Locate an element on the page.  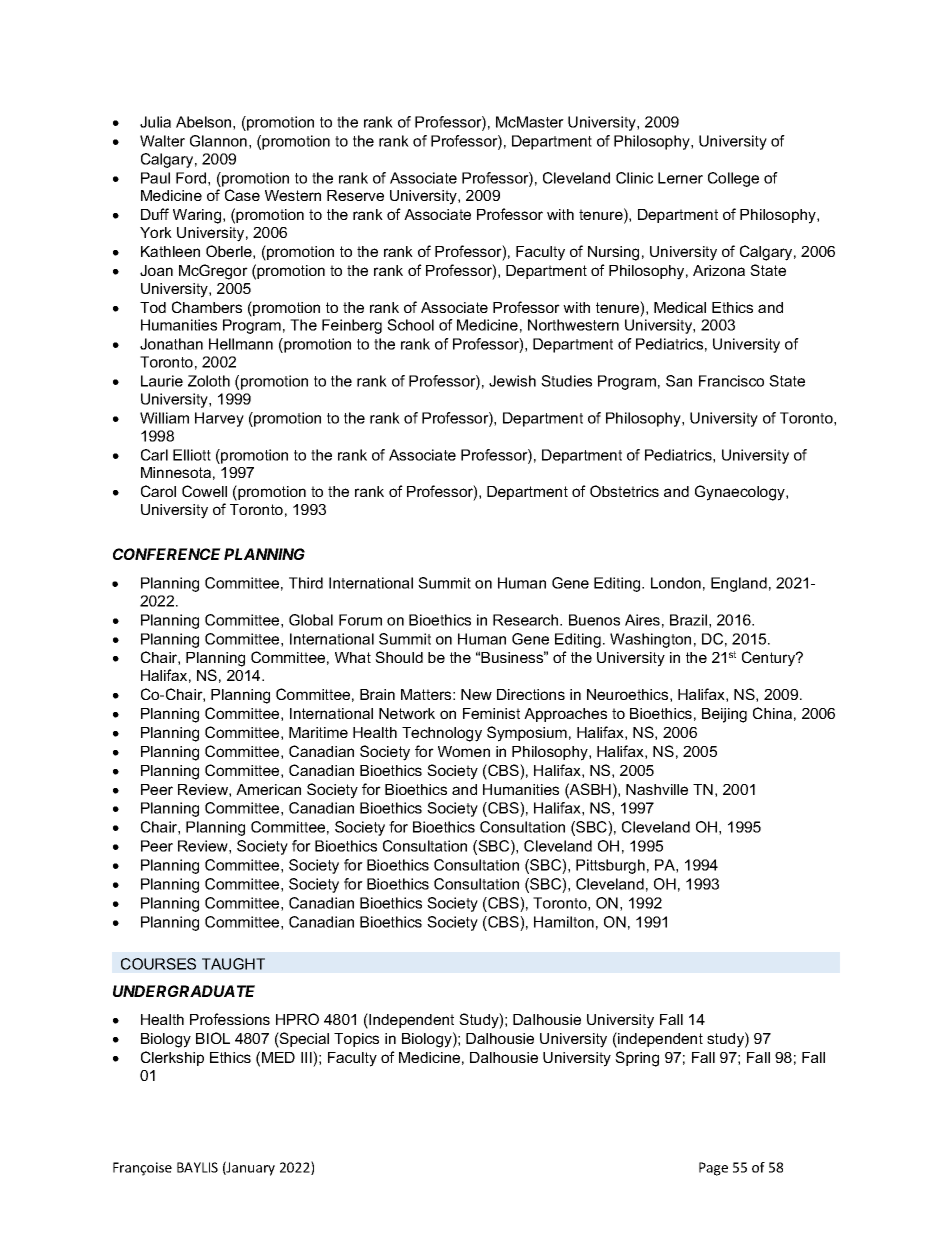
Washington is located at coordinates (650, 640).
